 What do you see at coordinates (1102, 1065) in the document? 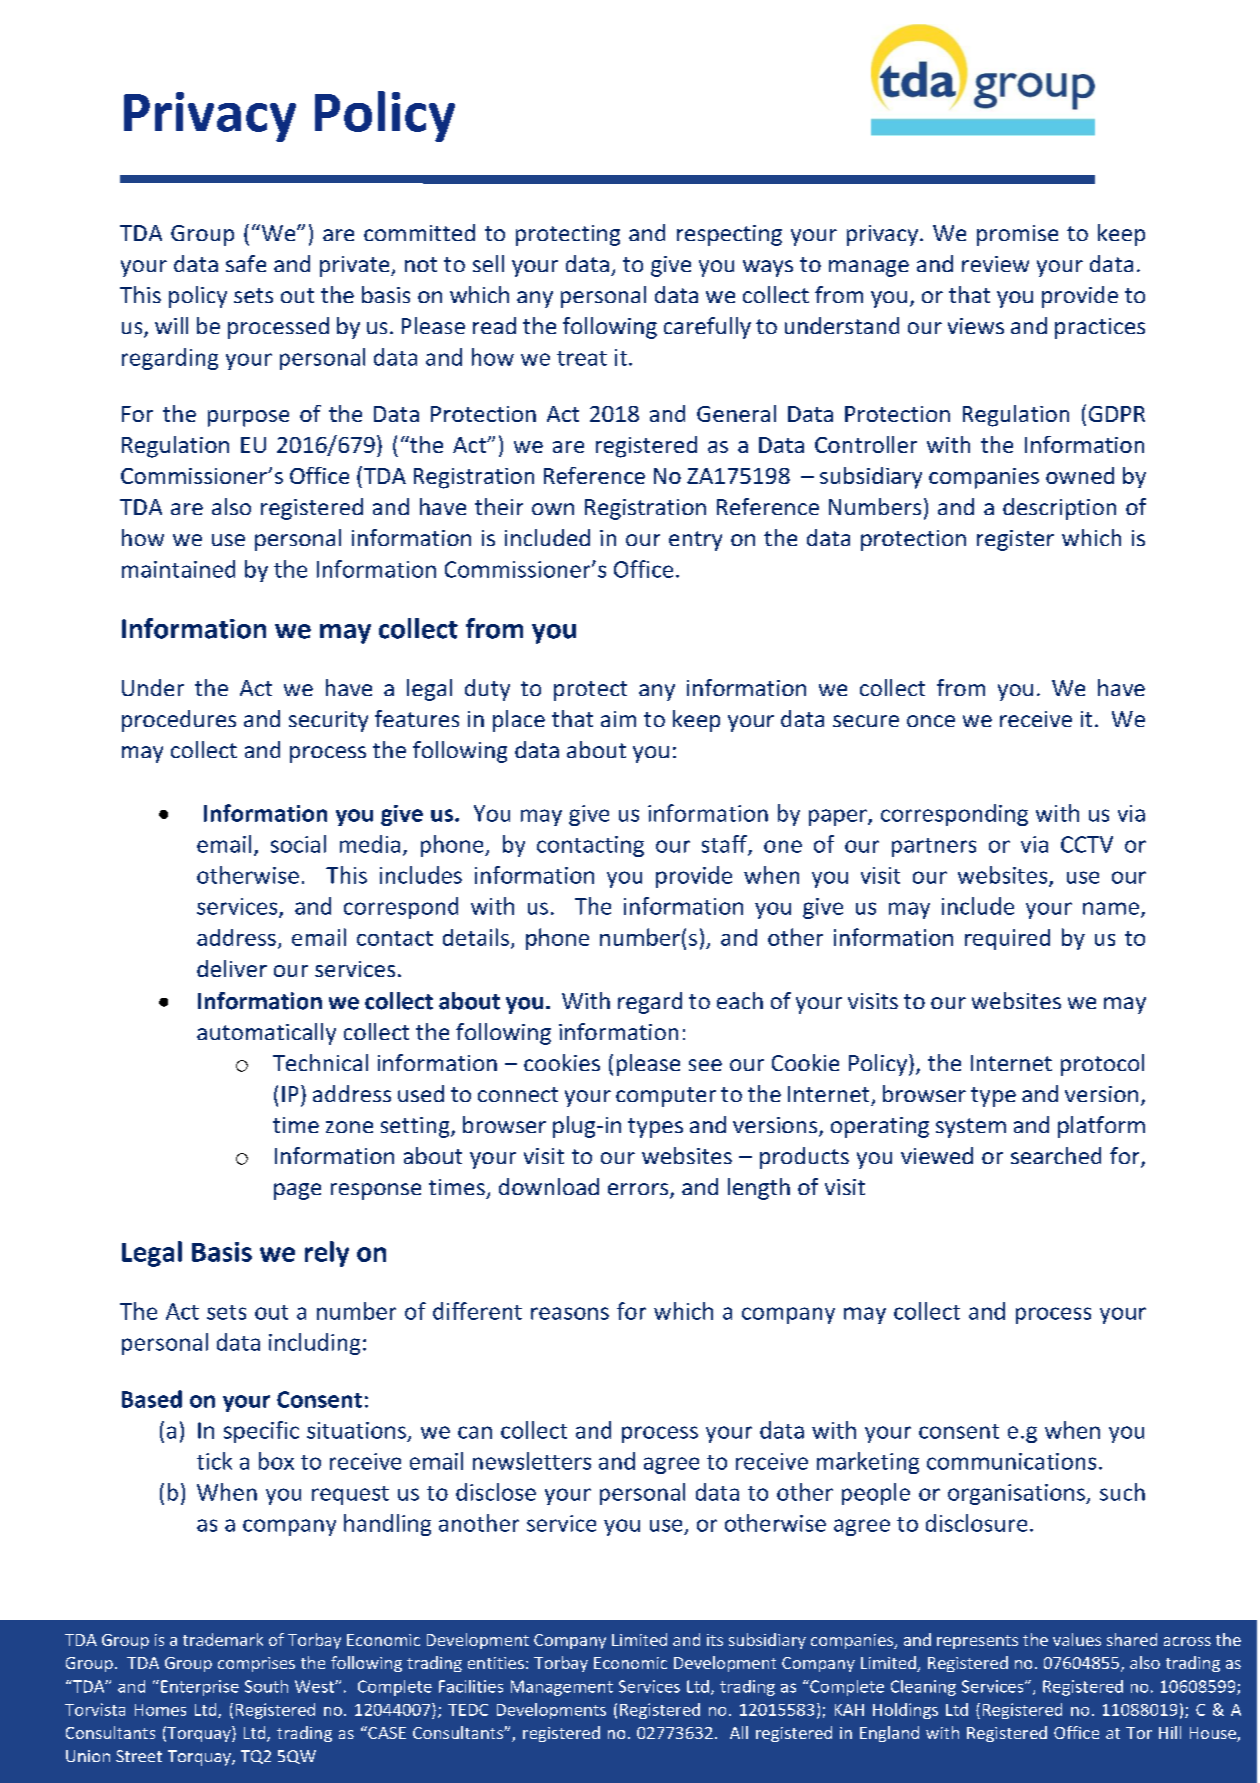
I see `protocol` at bounding box center [1102, 1065].
